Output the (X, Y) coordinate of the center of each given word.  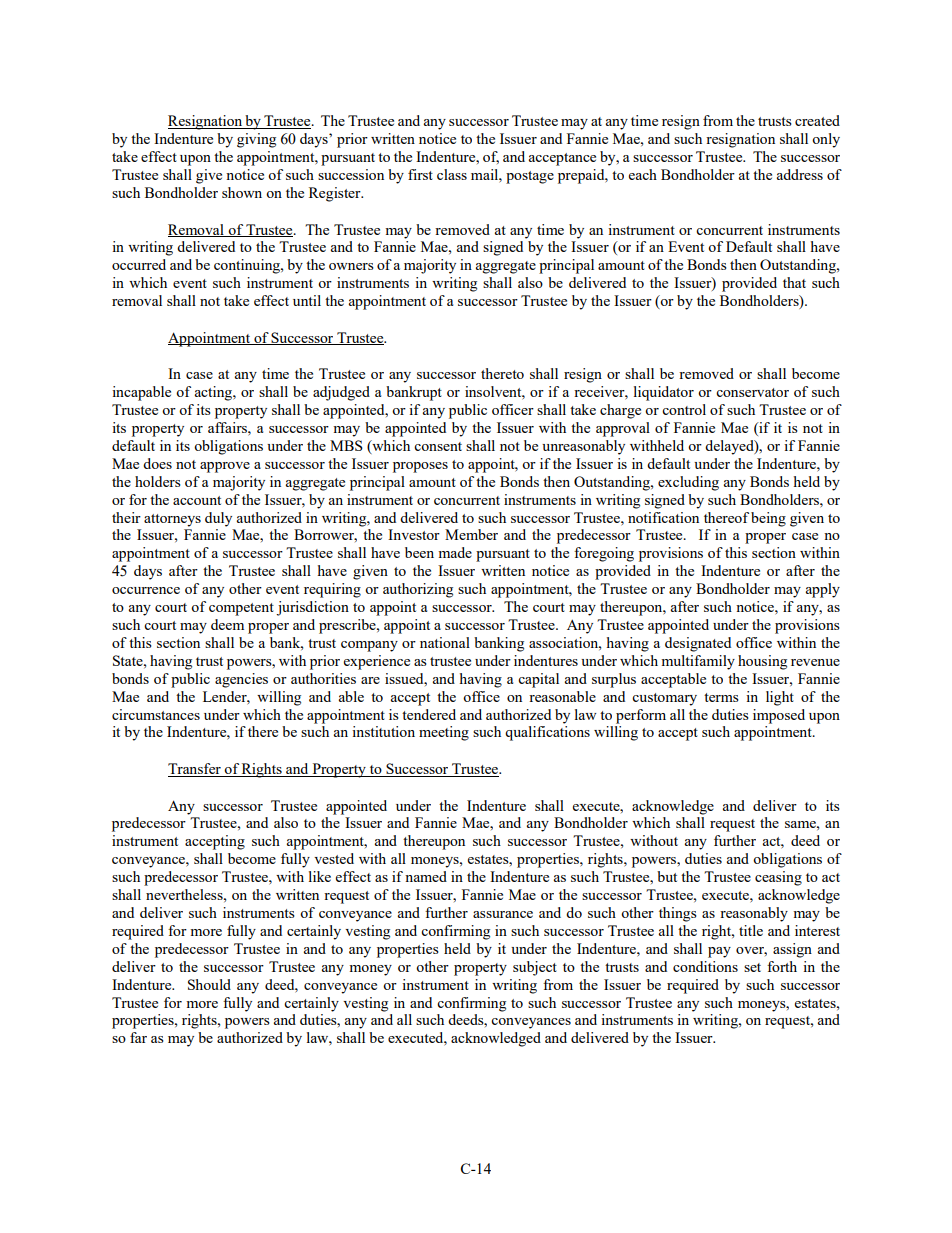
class (452, 174)
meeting (444, 733)
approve (225, 467)
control (684, 409)
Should (209, 984)
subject (535, 968)
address (800, 174)
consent (438, 446)
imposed (779, 716)
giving (256, 140)
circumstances (156, 714)
